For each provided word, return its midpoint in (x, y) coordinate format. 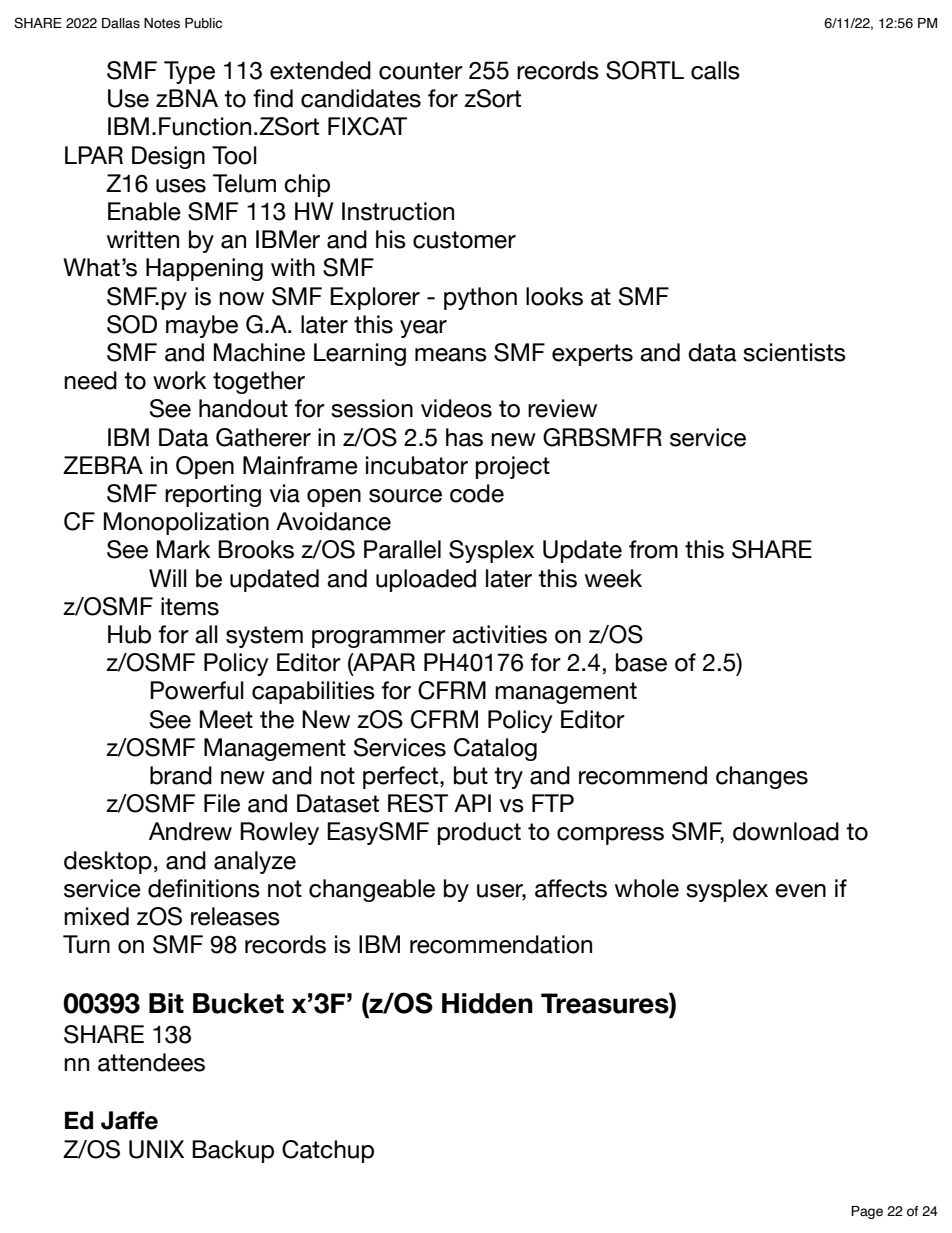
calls (715, 70)
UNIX (156, 1149)
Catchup (328, 1151)
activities (499, 634)
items (190, 606)
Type (189, 72)
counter (421, 71)
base (641, 662)
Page (867, 1212)
